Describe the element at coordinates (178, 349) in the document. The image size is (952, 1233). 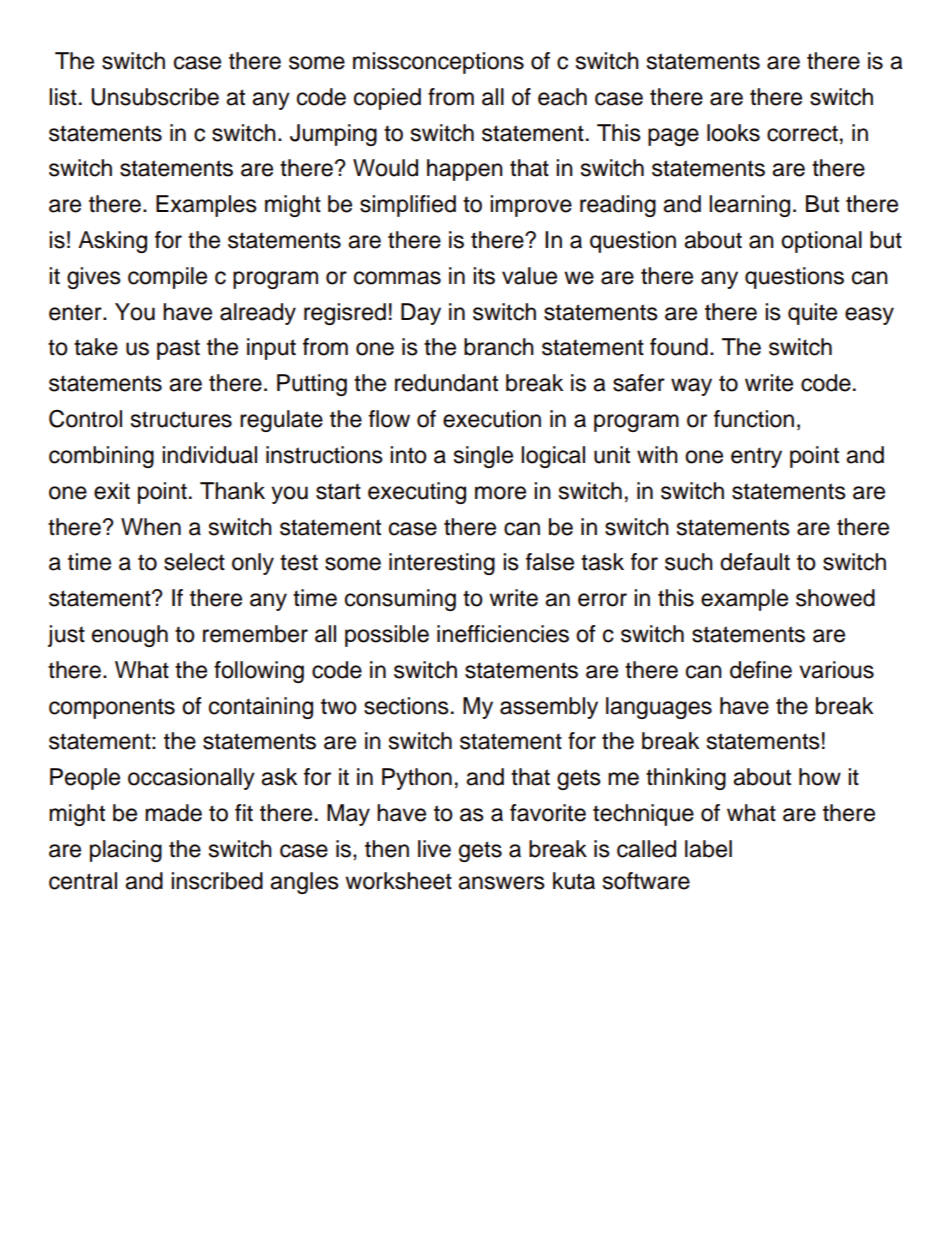
I see `past` at that location.
